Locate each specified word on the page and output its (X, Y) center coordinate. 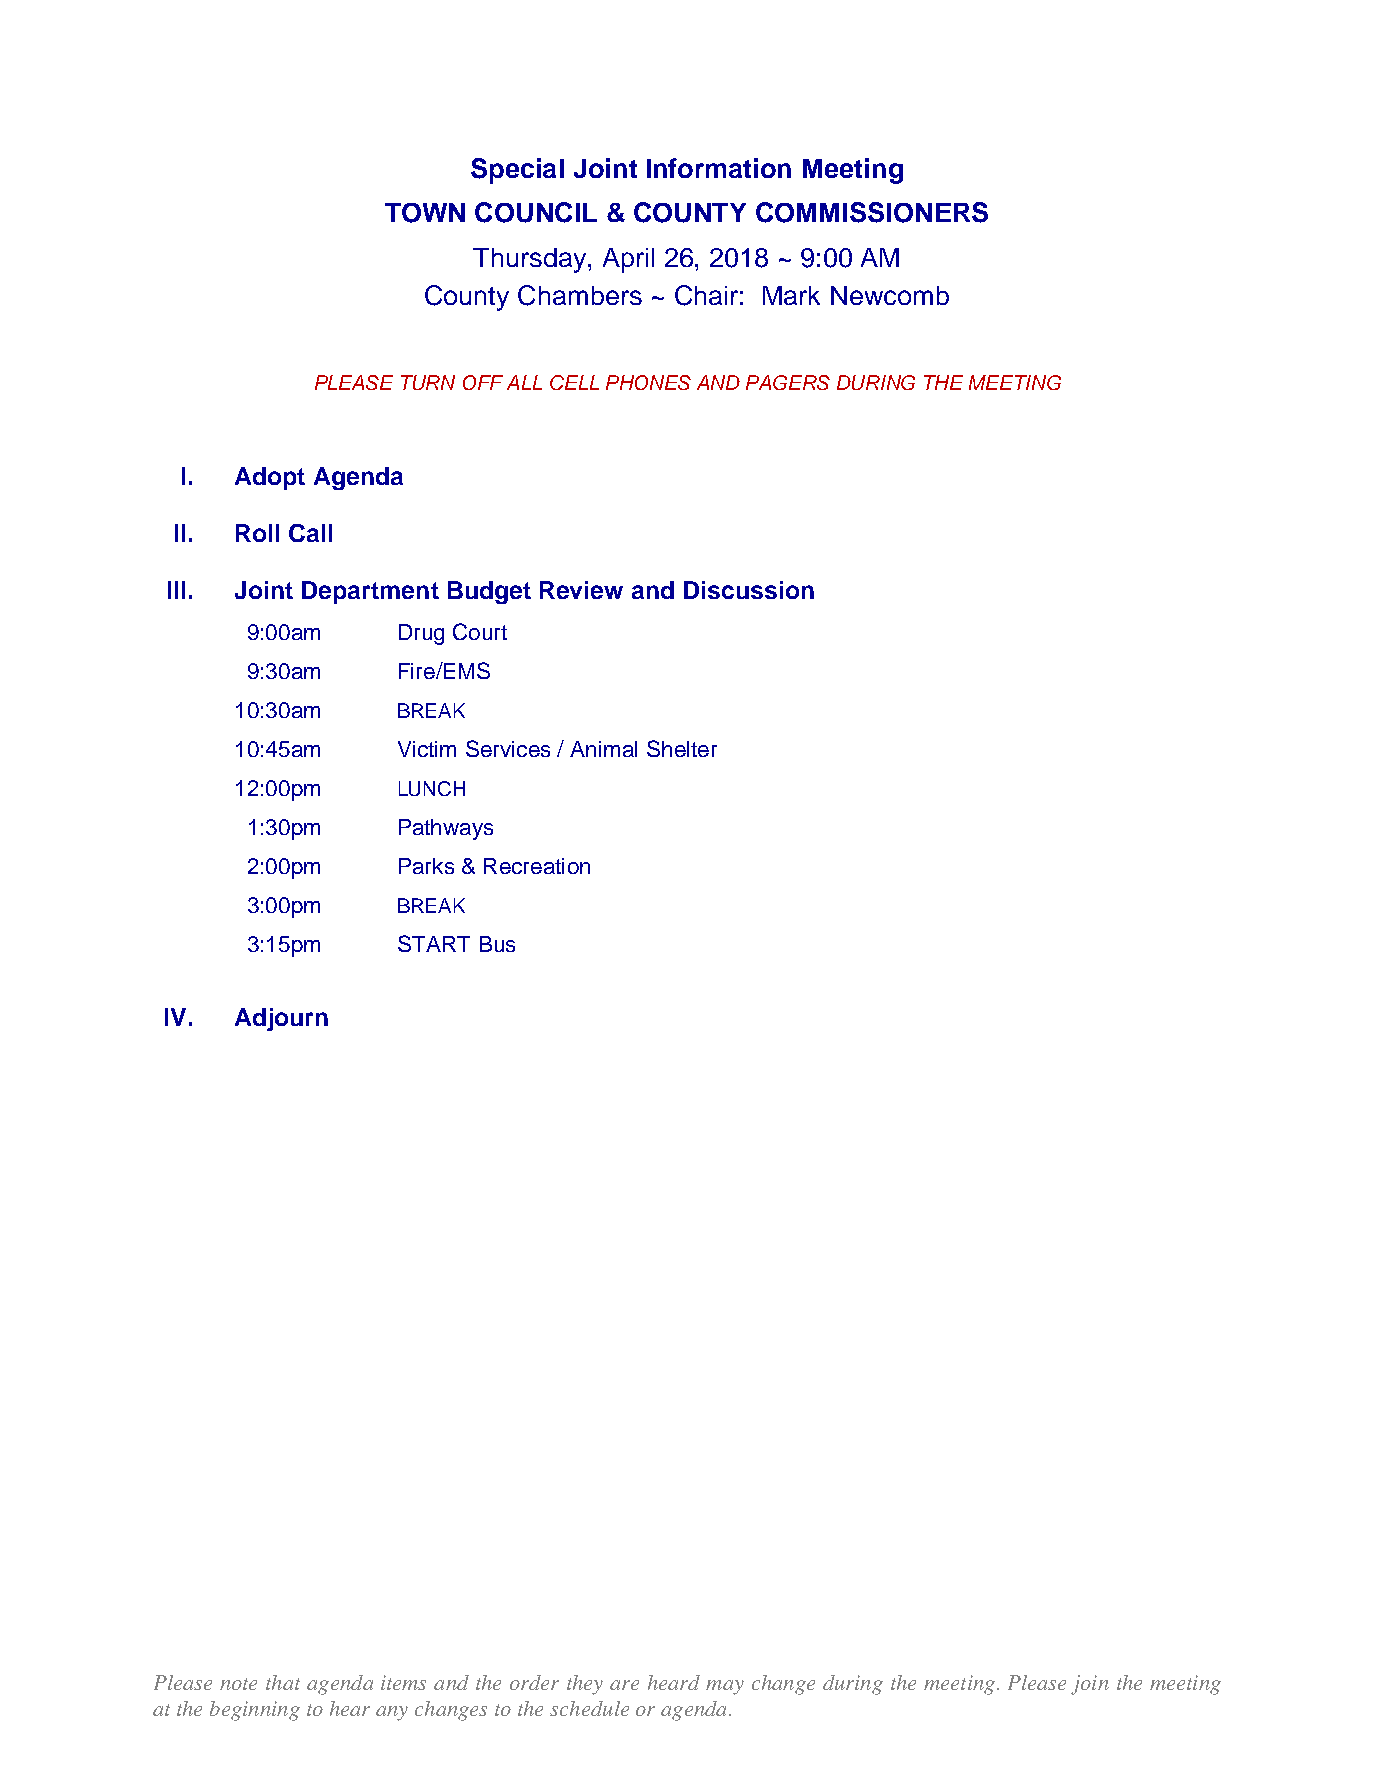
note (238, 1684)
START (434, 943)
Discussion (749, 590)
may (725, 1687)
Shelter (682, 748)
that (283, 1682)
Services (508, 748)
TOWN (425, 213)
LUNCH (432, 788)
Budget (489, 592)
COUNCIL (536, 212)
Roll (257, 533)
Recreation (537, 866)
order (534, 1682)
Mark (791, 295)
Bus (497, 944)
